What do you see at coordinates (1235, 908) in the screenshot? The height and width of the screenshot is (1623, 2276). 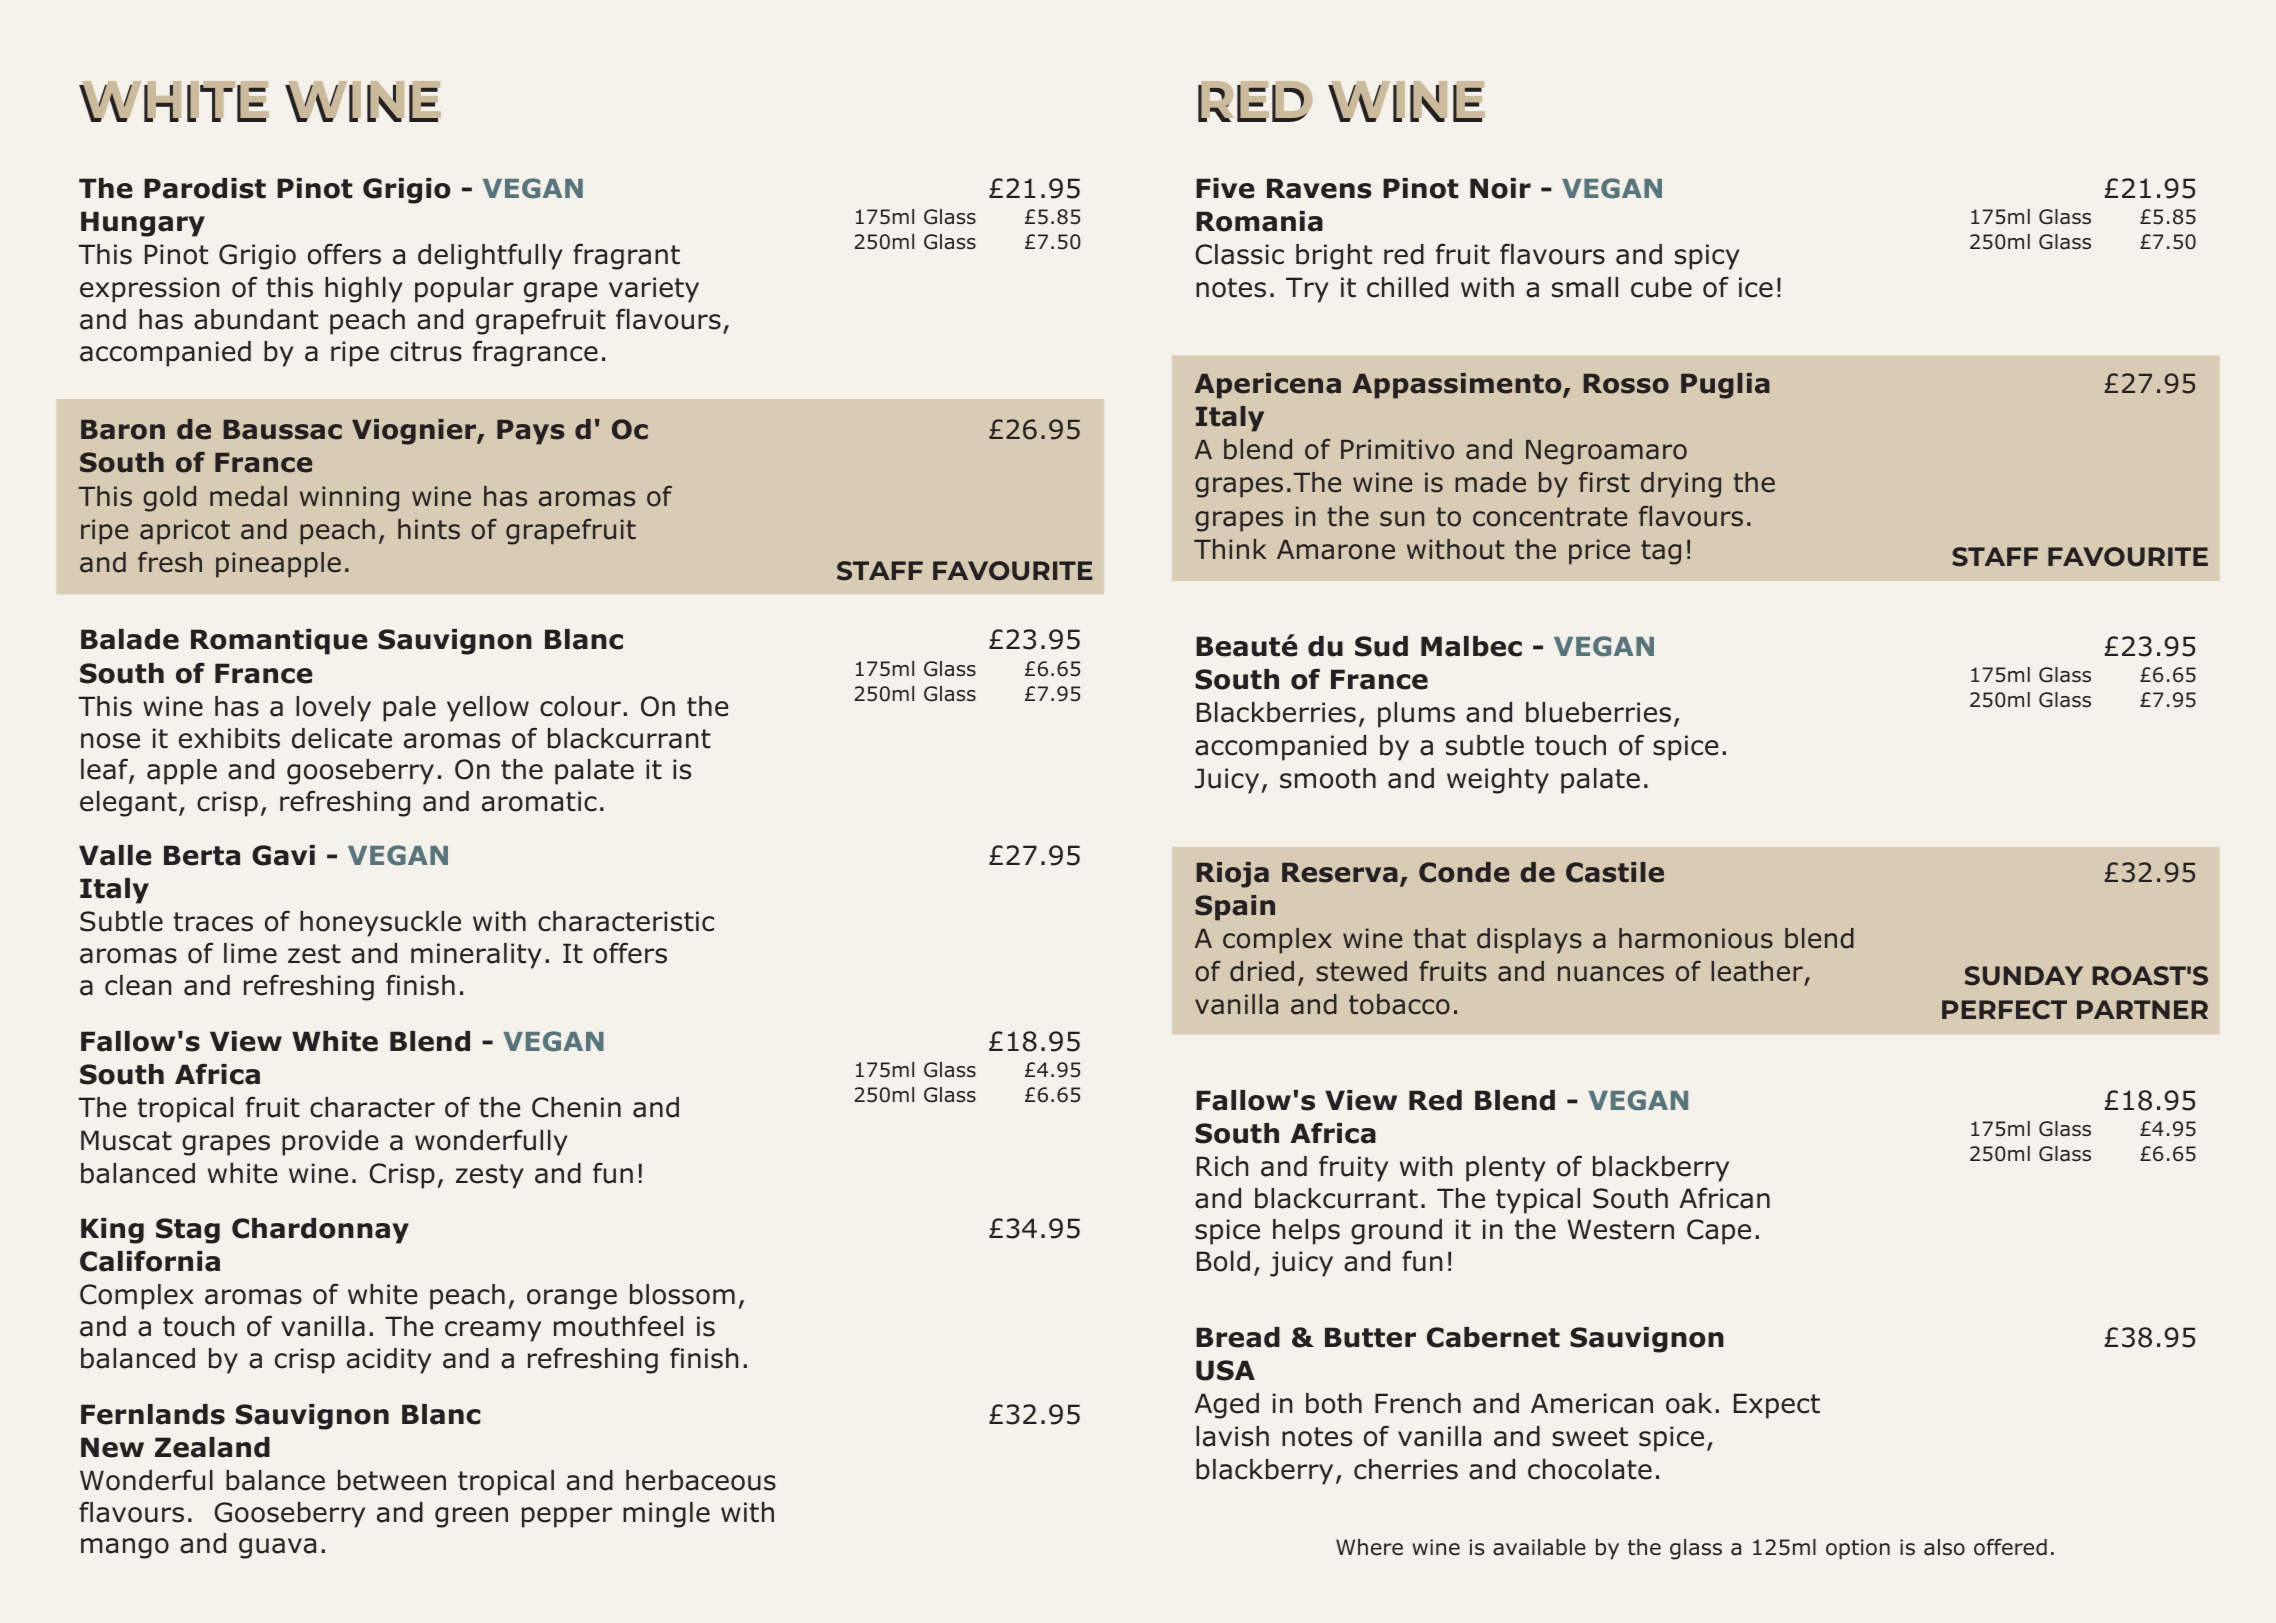 I see `Spain` at bounding box center [1235, 908].
